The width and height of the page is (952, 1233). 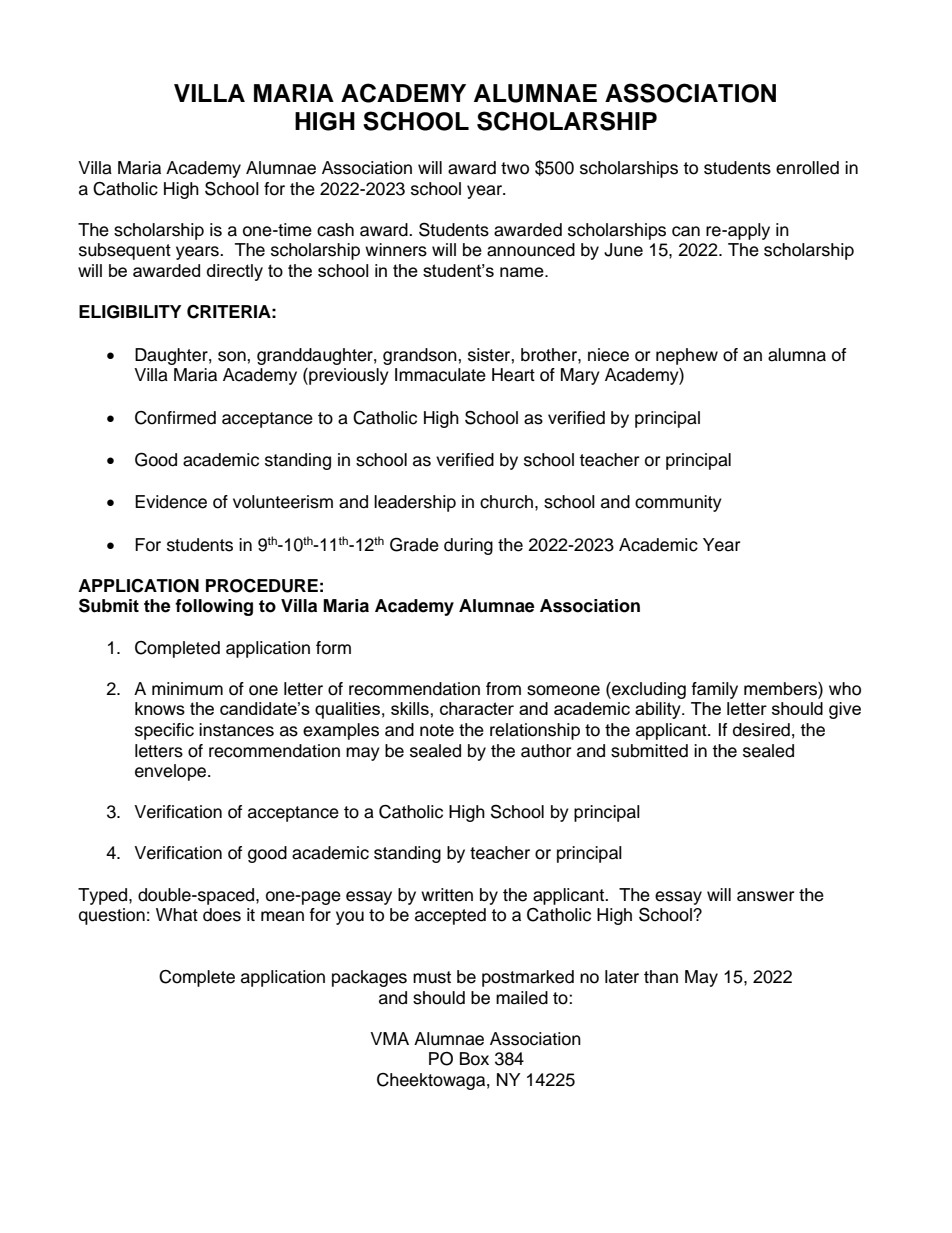 I want to click on Evidence, so click(x=171, y=502).
